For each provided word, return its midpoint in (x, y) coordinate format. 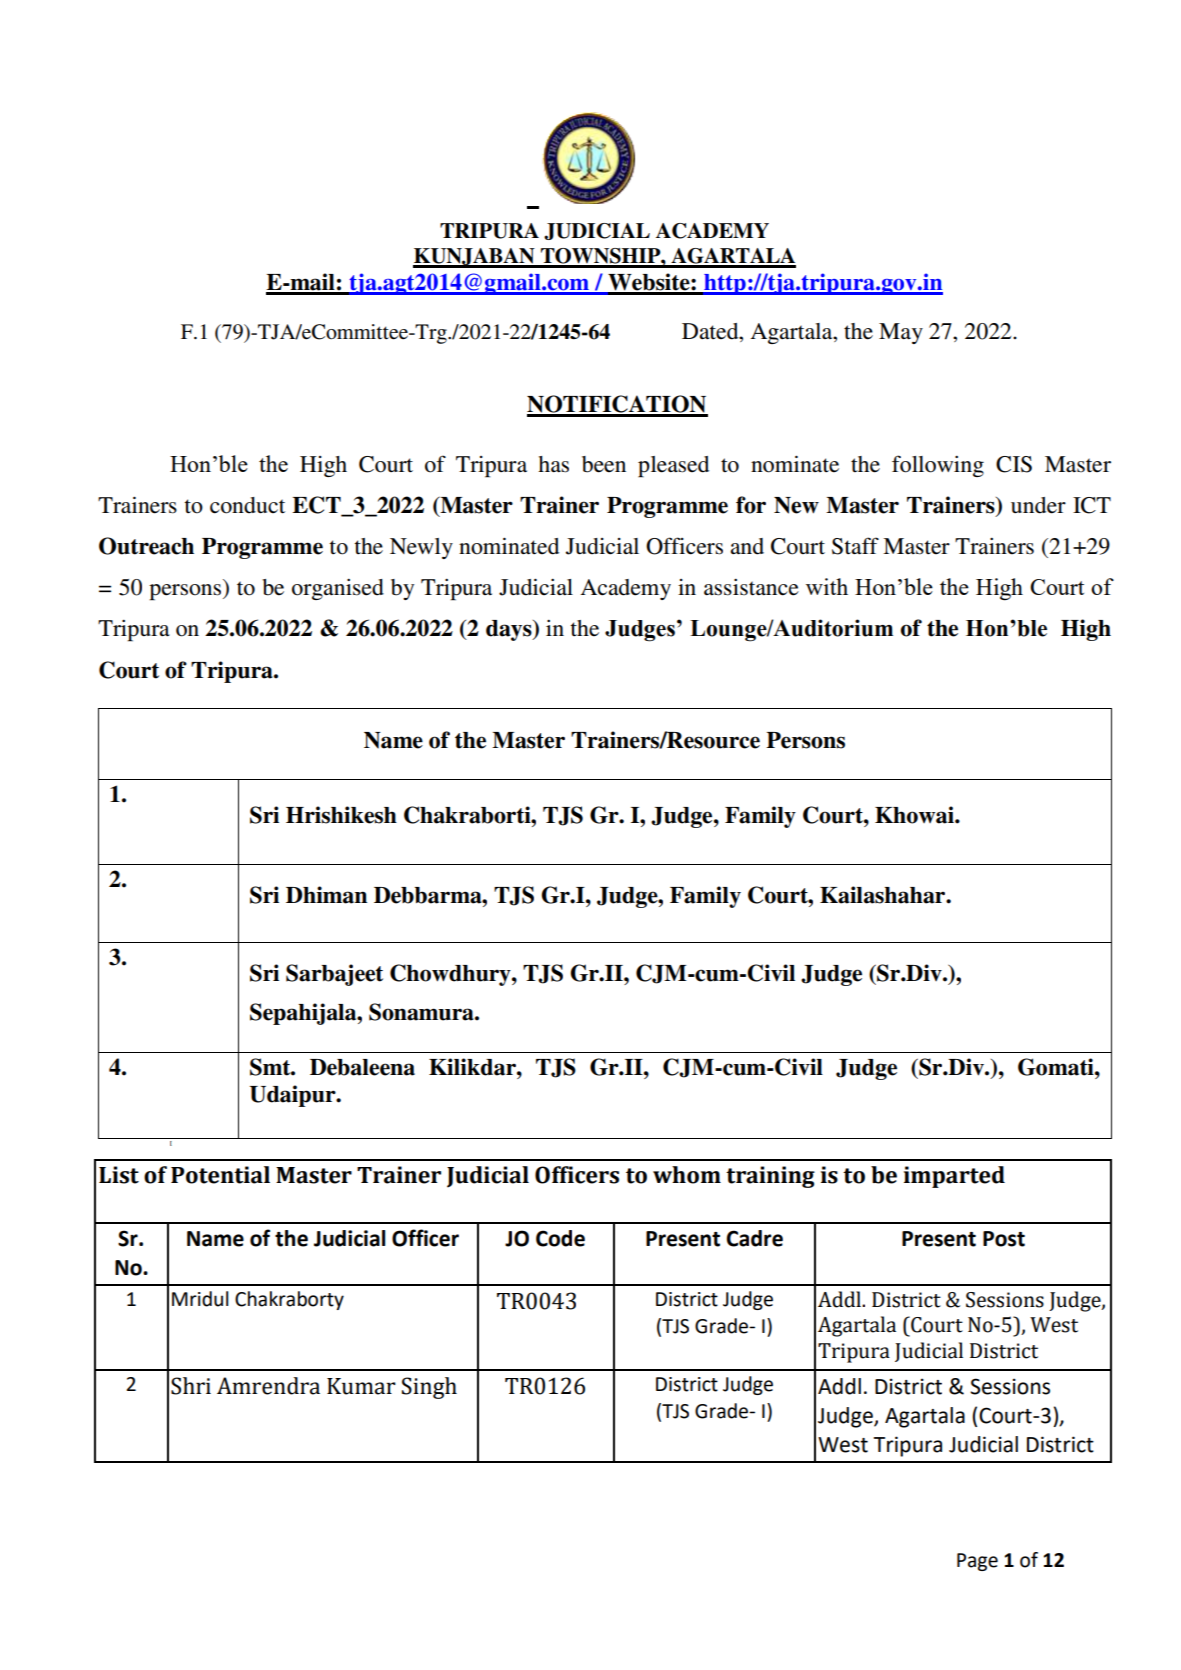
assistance (751, 587)
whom (687, 1175)
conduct (247, 505)
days (510, 630)
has (553, 464)
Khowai (915, 815)
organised (338, 589)
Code (560, 1238)
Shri (191, 1386)
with (827, 586)
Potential (220, 1175)
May (901, 333)
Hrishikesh (341, 815)
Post (1004, 1239)
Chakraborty (289, 1300)
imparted (954, 1177)
